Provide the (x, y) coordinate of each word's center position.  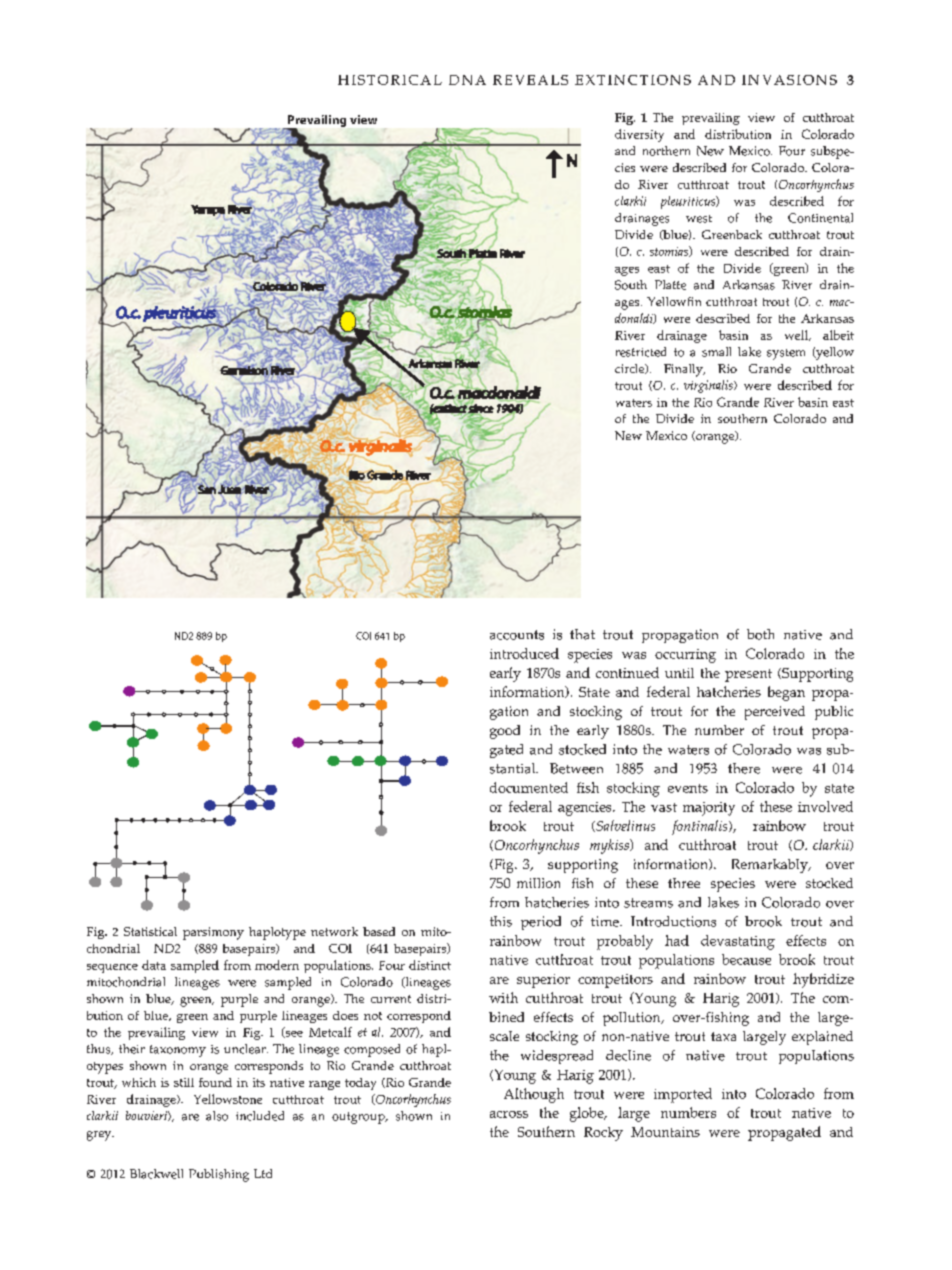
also (217, 1116)
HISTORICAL (390, 80)
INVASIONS (789, 80)
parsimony (213, 933)
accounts (517, 635)
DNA (467, 80)
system (786, 354)
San (206, 488)
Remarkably (771, 866)
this (501, 921)
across (509, 1114)
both (760, 634)
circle (631, 369)
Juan (230, 489)
